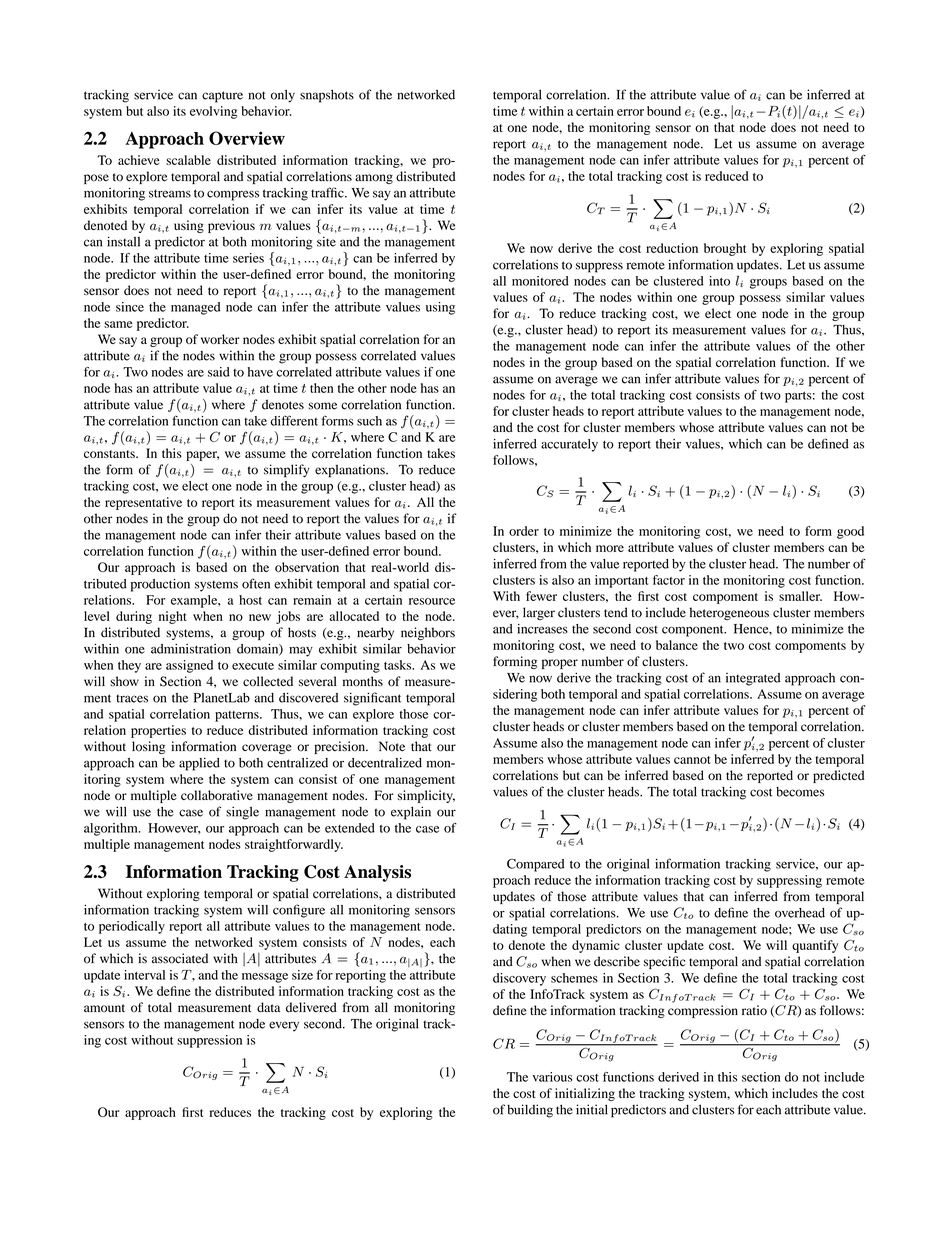  Describe the element at coordinates (426, 796) in the screenshot. I see `simplicity` at that location.
